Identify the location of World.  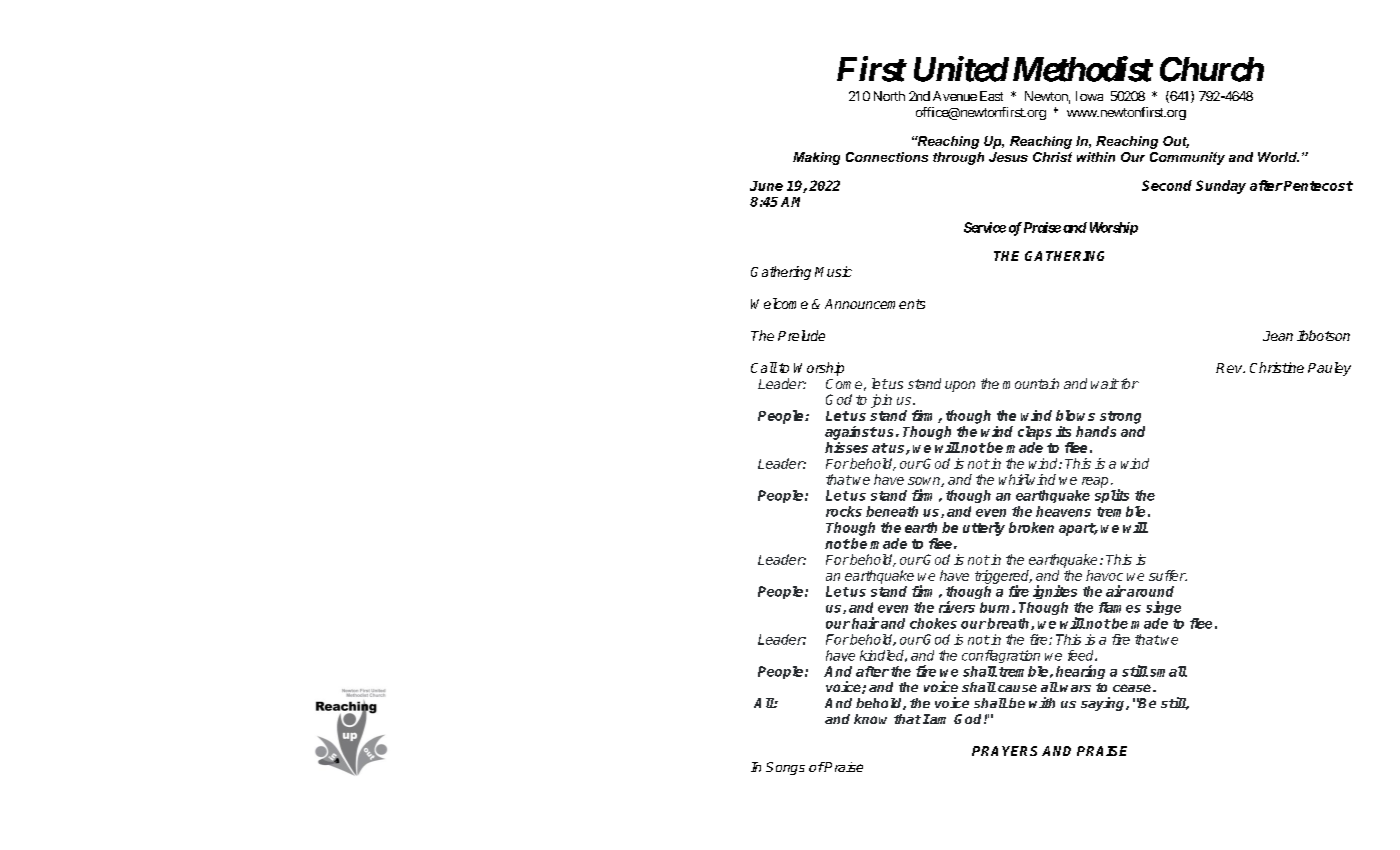
(1278, 157).
